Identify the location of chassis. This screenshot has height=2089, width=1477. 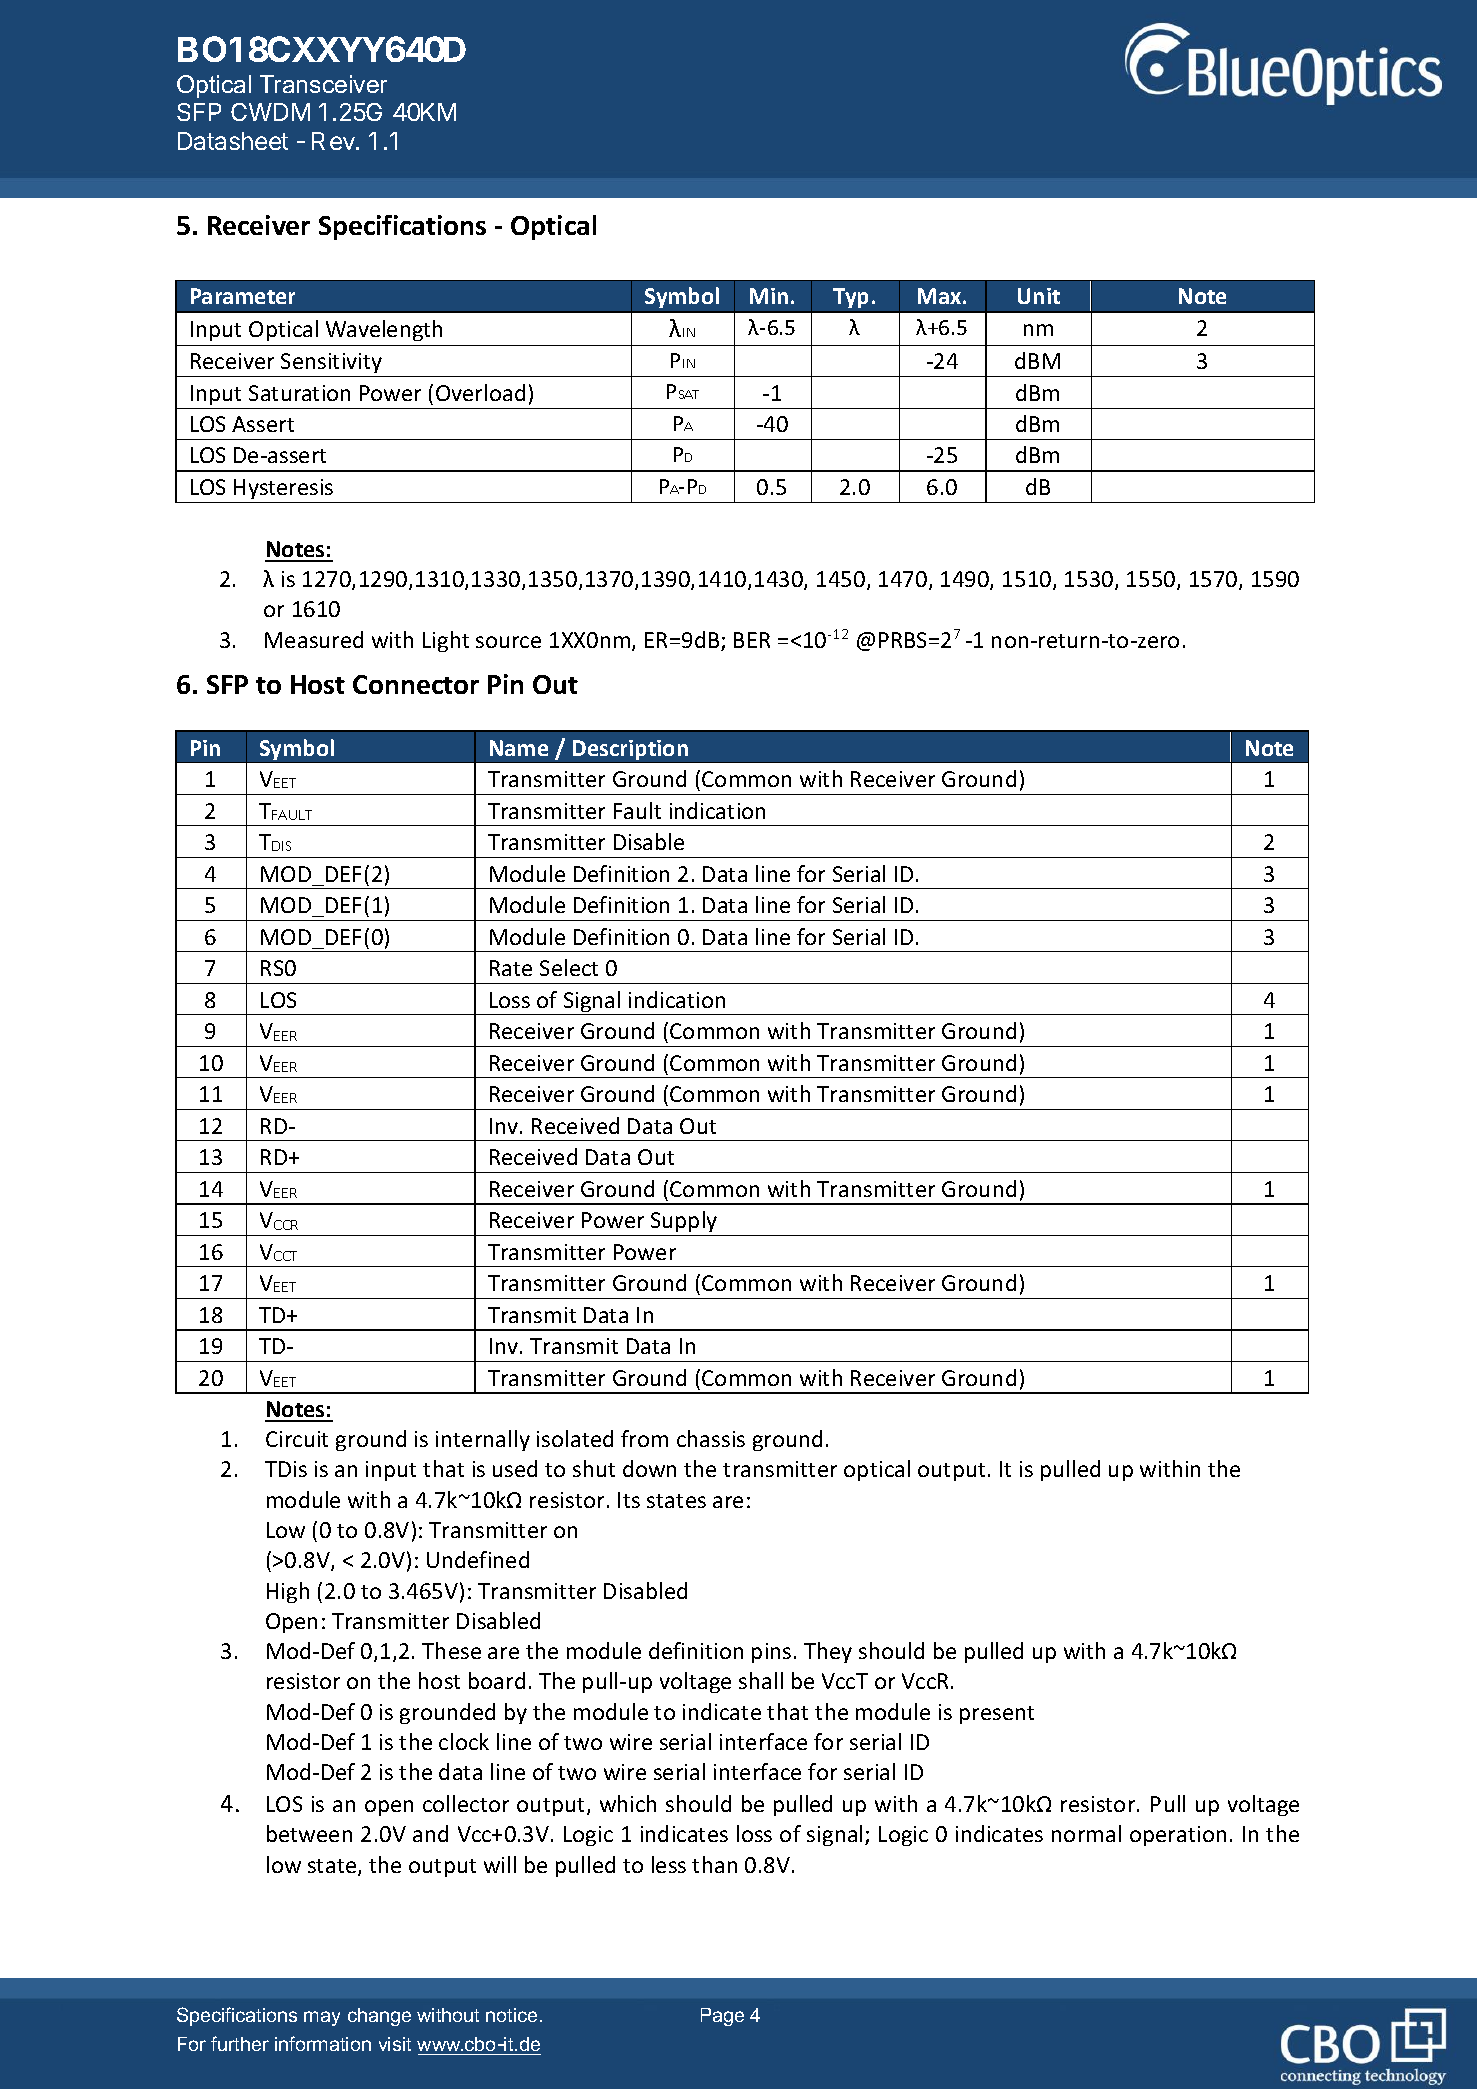
(711, 1438).
